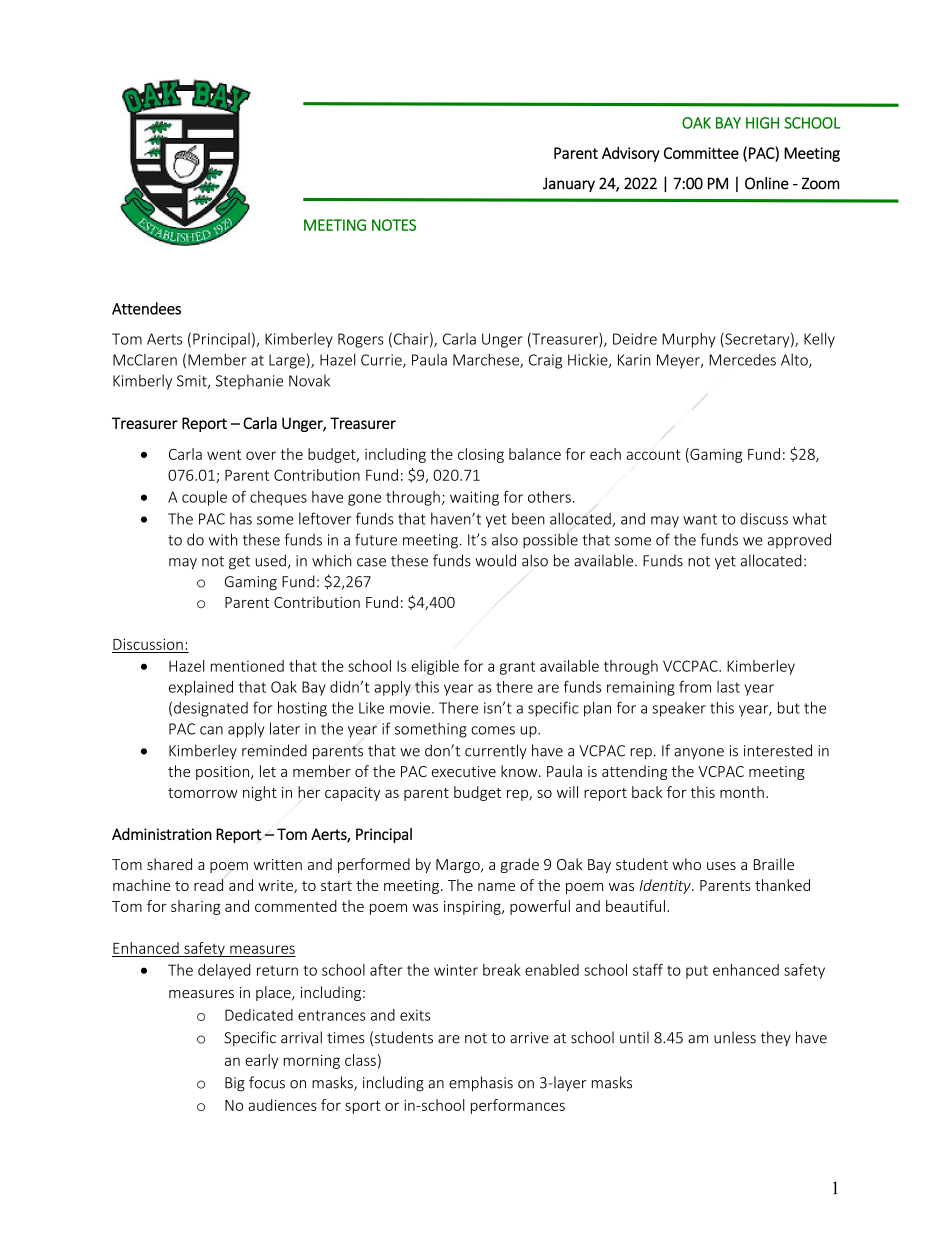 The width and height of the screenshot is (952, 1233). Describe the element at coordinates (569, 184) in the screenshot. I see `January` at that location.
